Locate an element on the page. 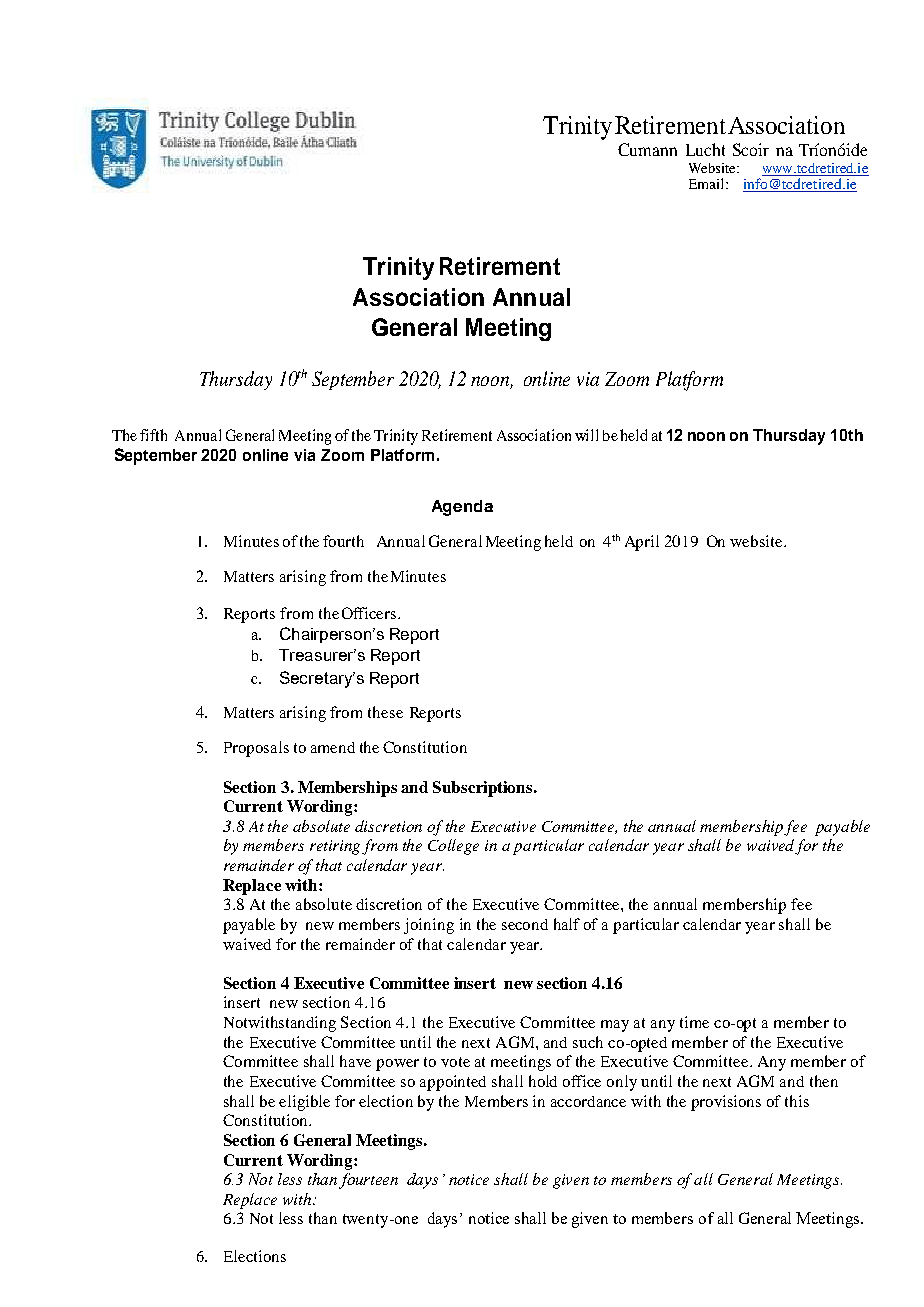  amend is located at coordinates (333, 747).
